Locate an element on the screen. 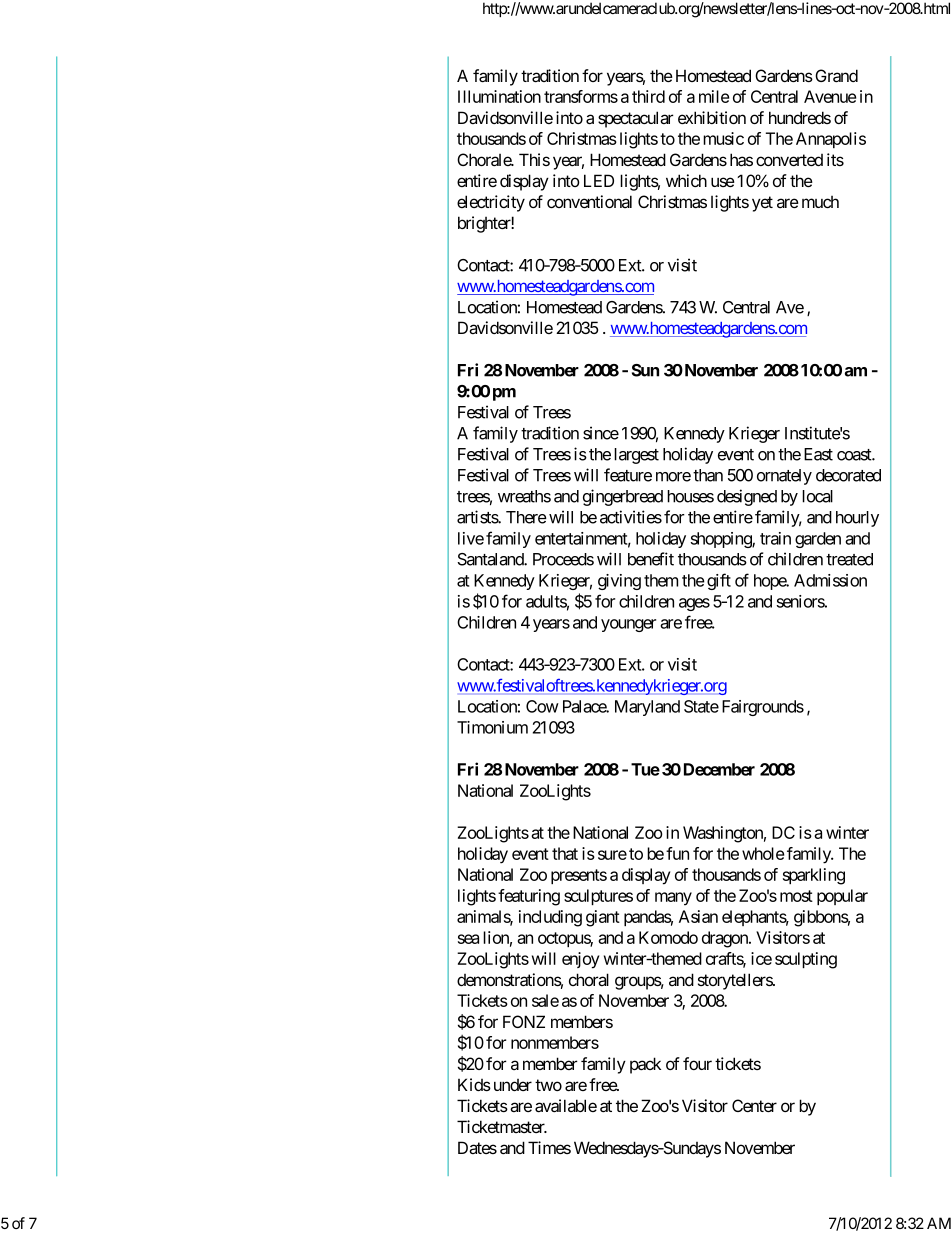  many is located at coordinates (673, 899).
